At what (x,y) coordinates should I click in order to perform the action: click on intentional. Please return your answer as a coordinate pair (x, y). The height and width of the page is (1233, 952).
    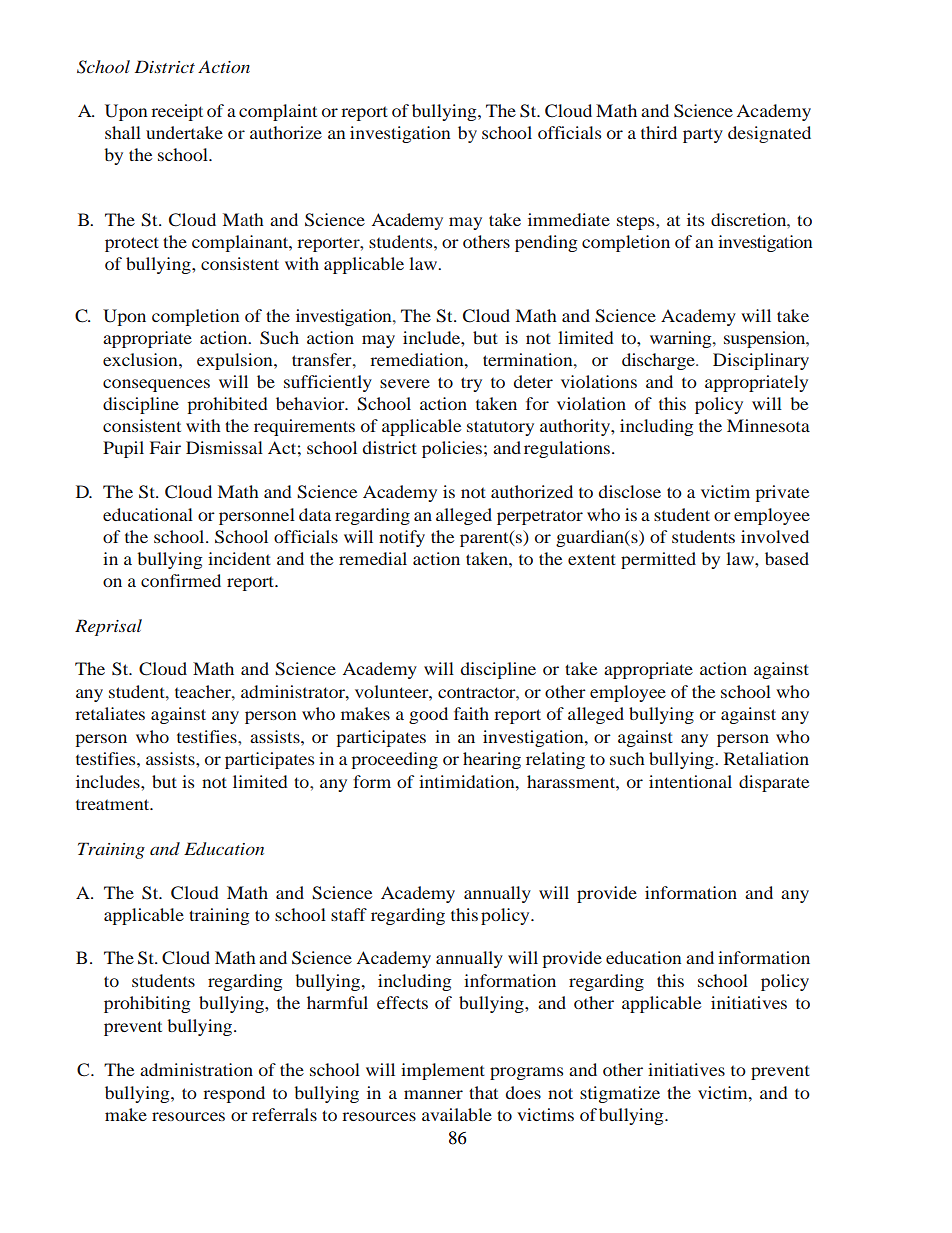
    Looking at the image, I should click on (690, 781).
